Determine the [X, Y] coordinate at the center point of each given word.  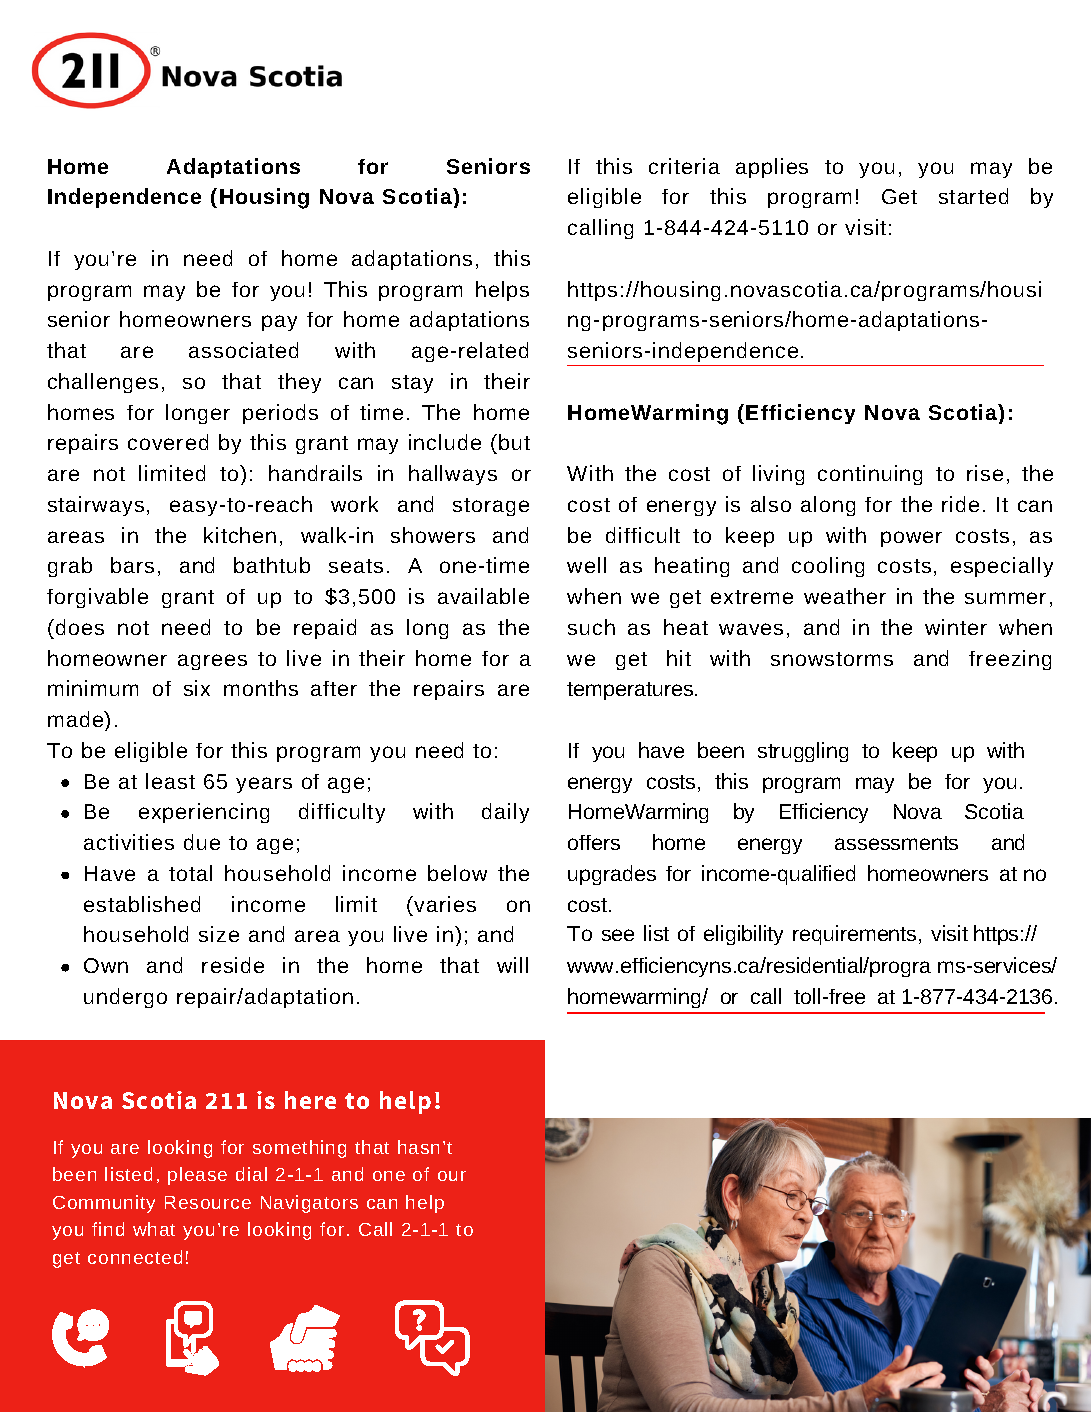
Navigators [309, 1204]
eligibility [743, 935]
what [154, 1229]
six [197, 688]
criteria [684, 166]
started [973, 196]
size [219, 934]
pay [279, 323]
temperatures [631, 691]
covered [168, 442]
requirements [854, 935]
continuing [870, 475]
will [512, 965]
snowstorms [832, 659]
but [514, 442]
